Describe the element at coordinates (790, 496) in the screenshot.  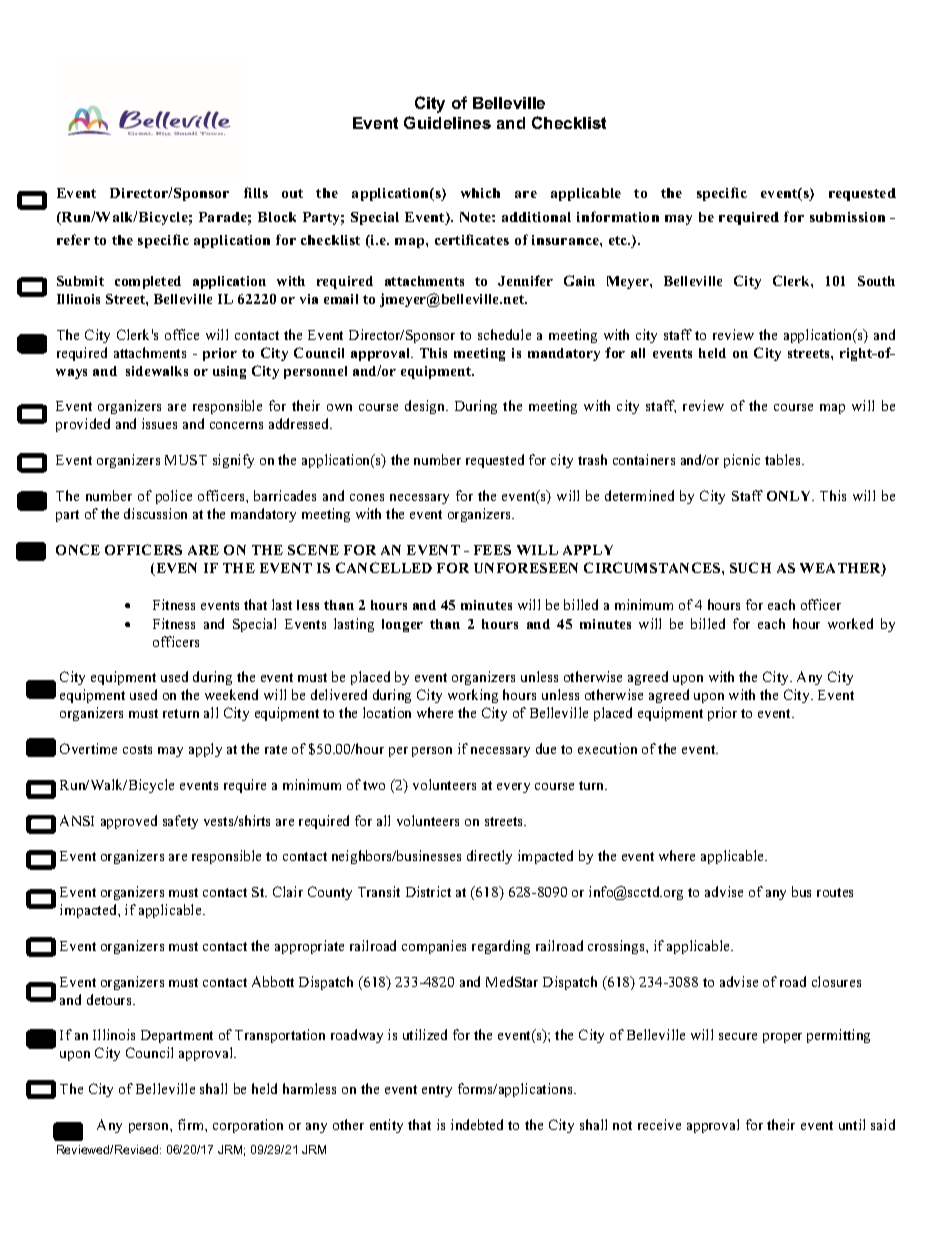
I see `ONLY` at that location.
